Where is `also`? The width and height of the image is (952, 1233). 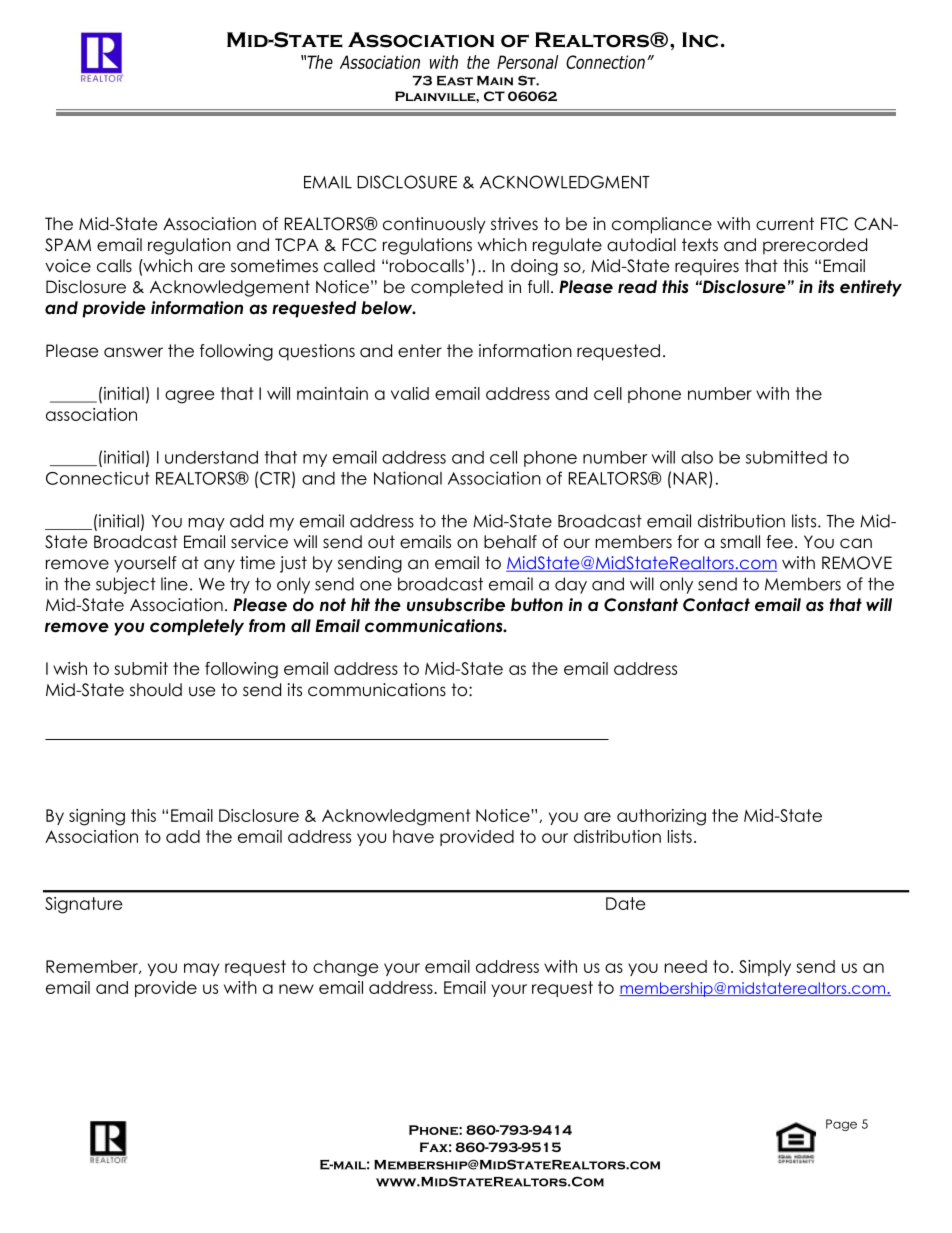
also is located at coordinates (697, 457).
